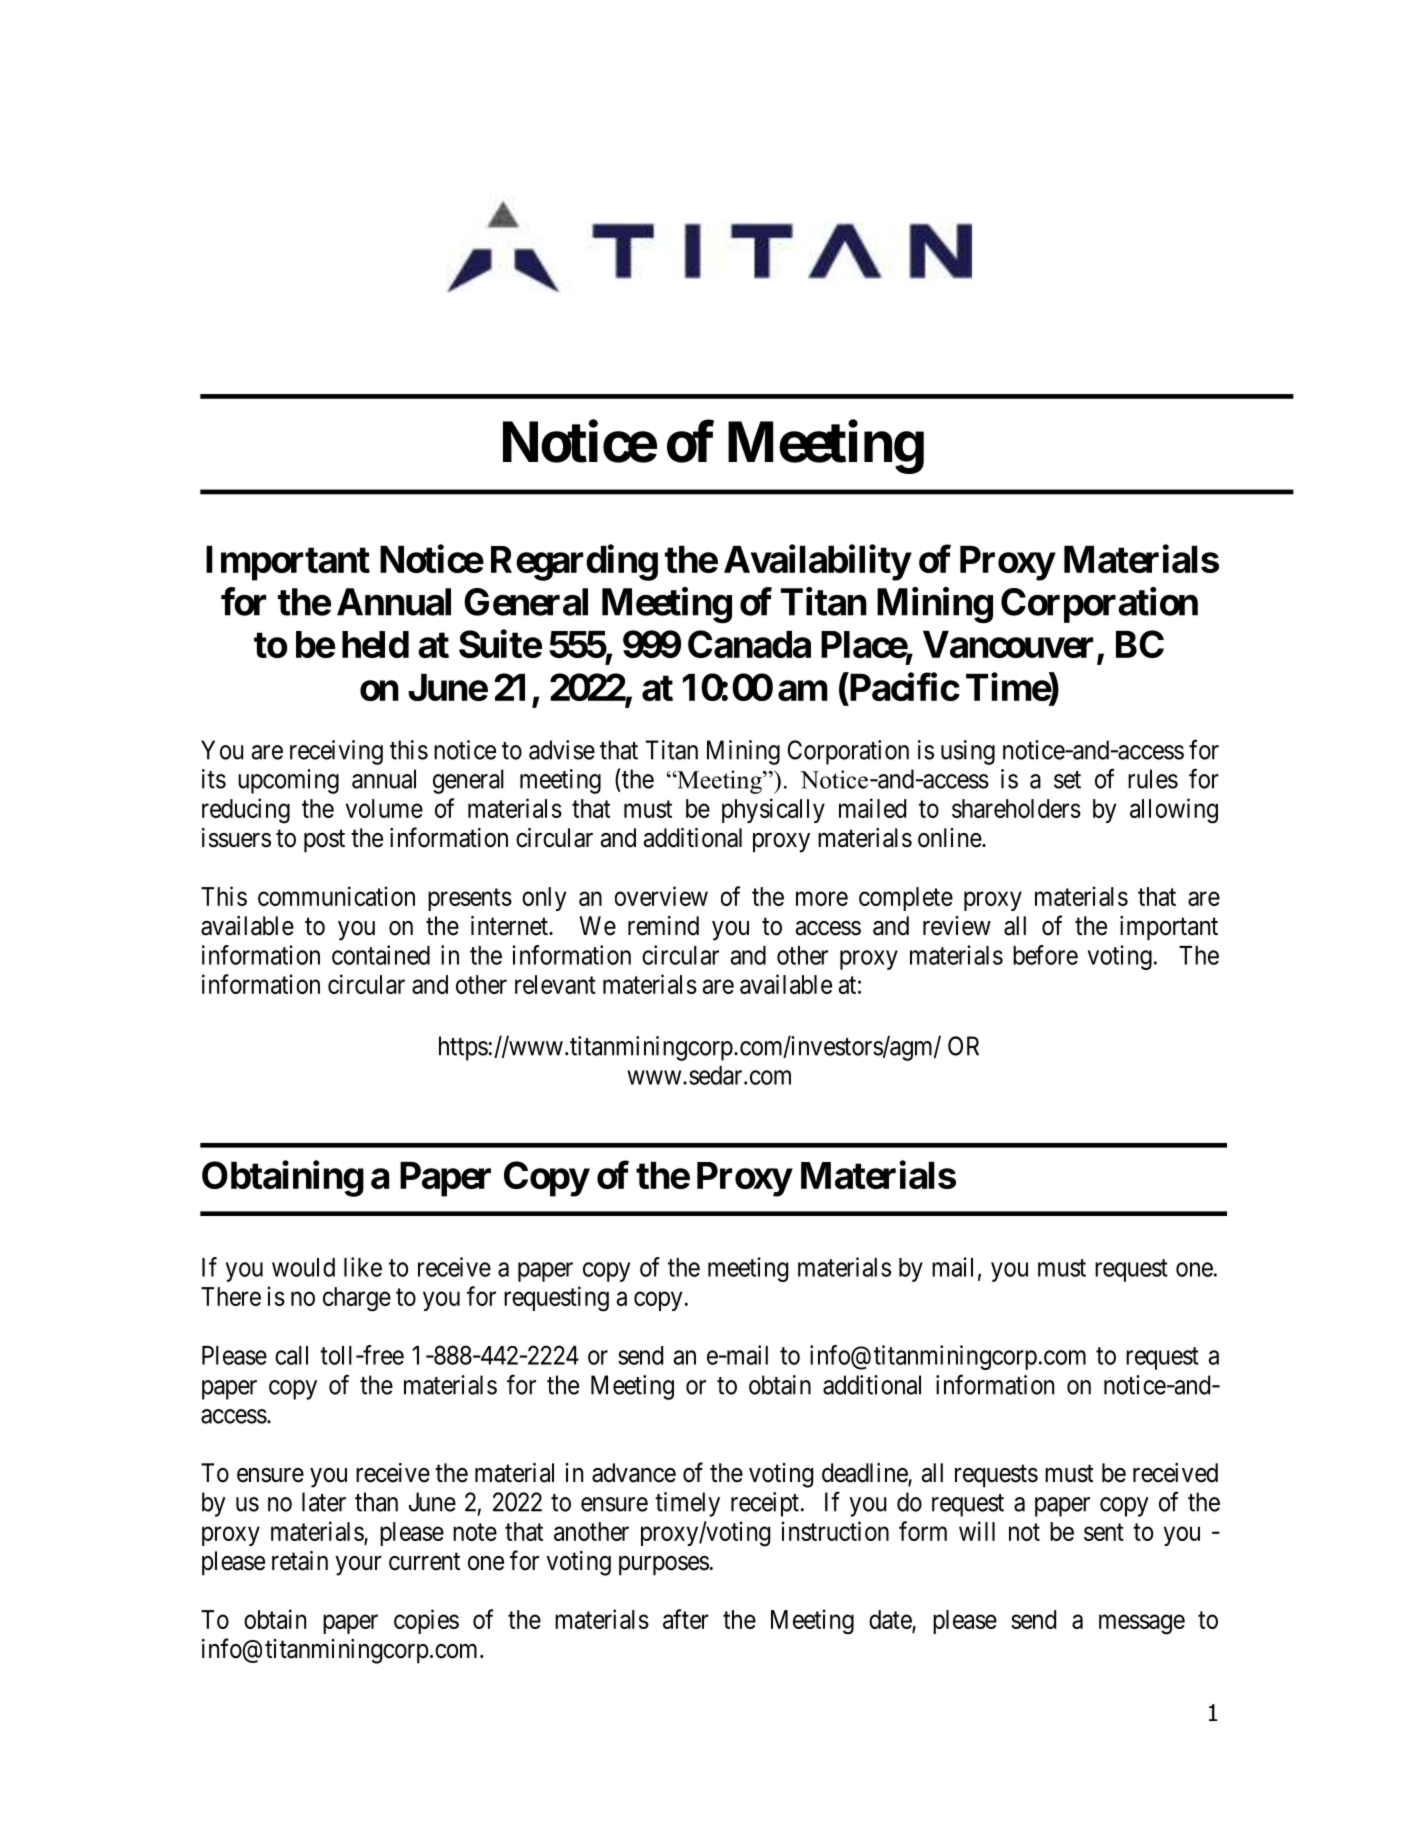 The image size is (1419, 1837). What do you see at coordinates (375, 644) in the screenshot?
I see `held` at bounding box center [375, 644].
